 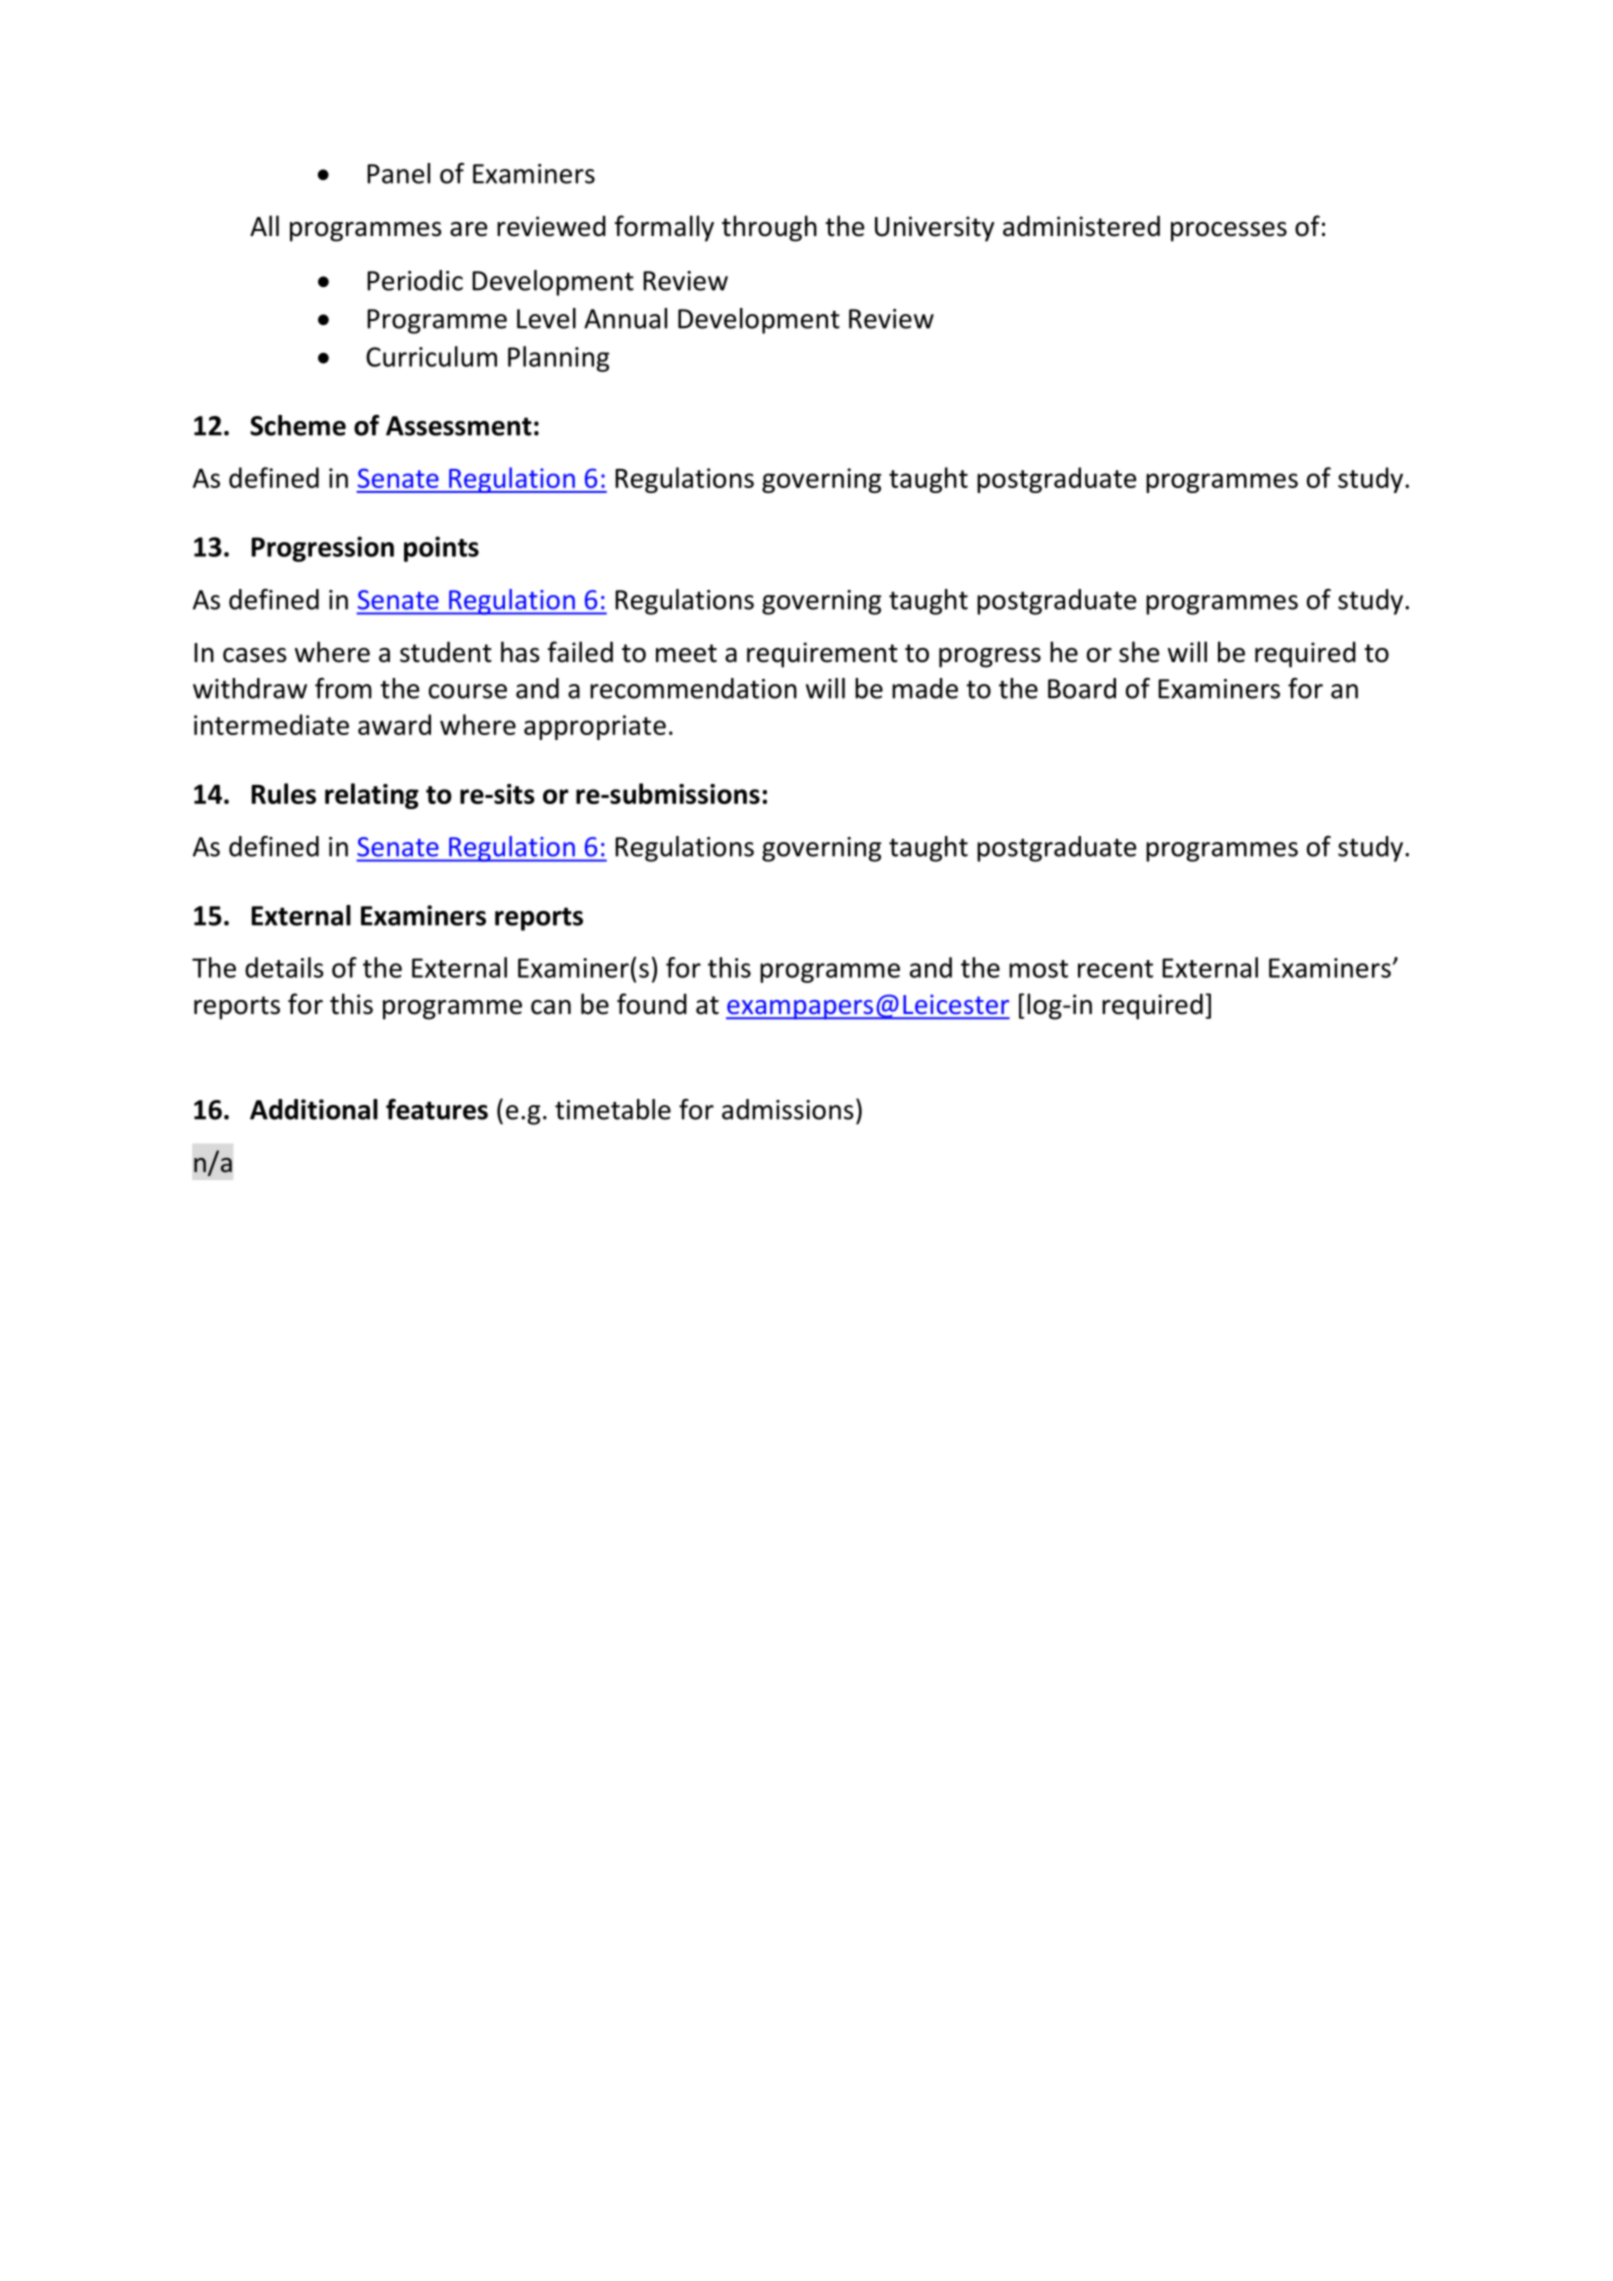 I want to click on administered, so click(x=1081, y=226).
